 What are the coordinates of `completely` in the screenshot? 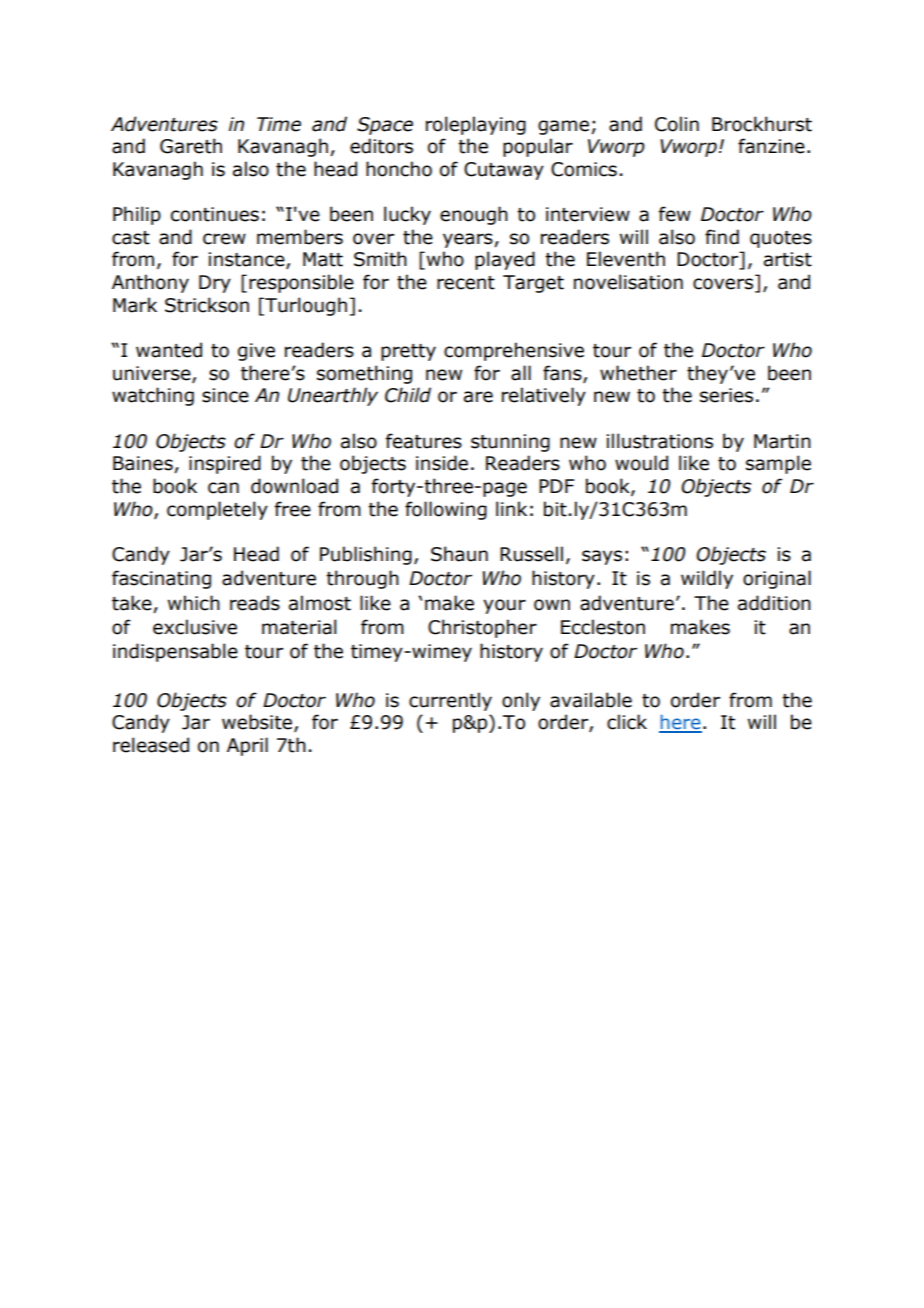 It's located at (217, 510).
